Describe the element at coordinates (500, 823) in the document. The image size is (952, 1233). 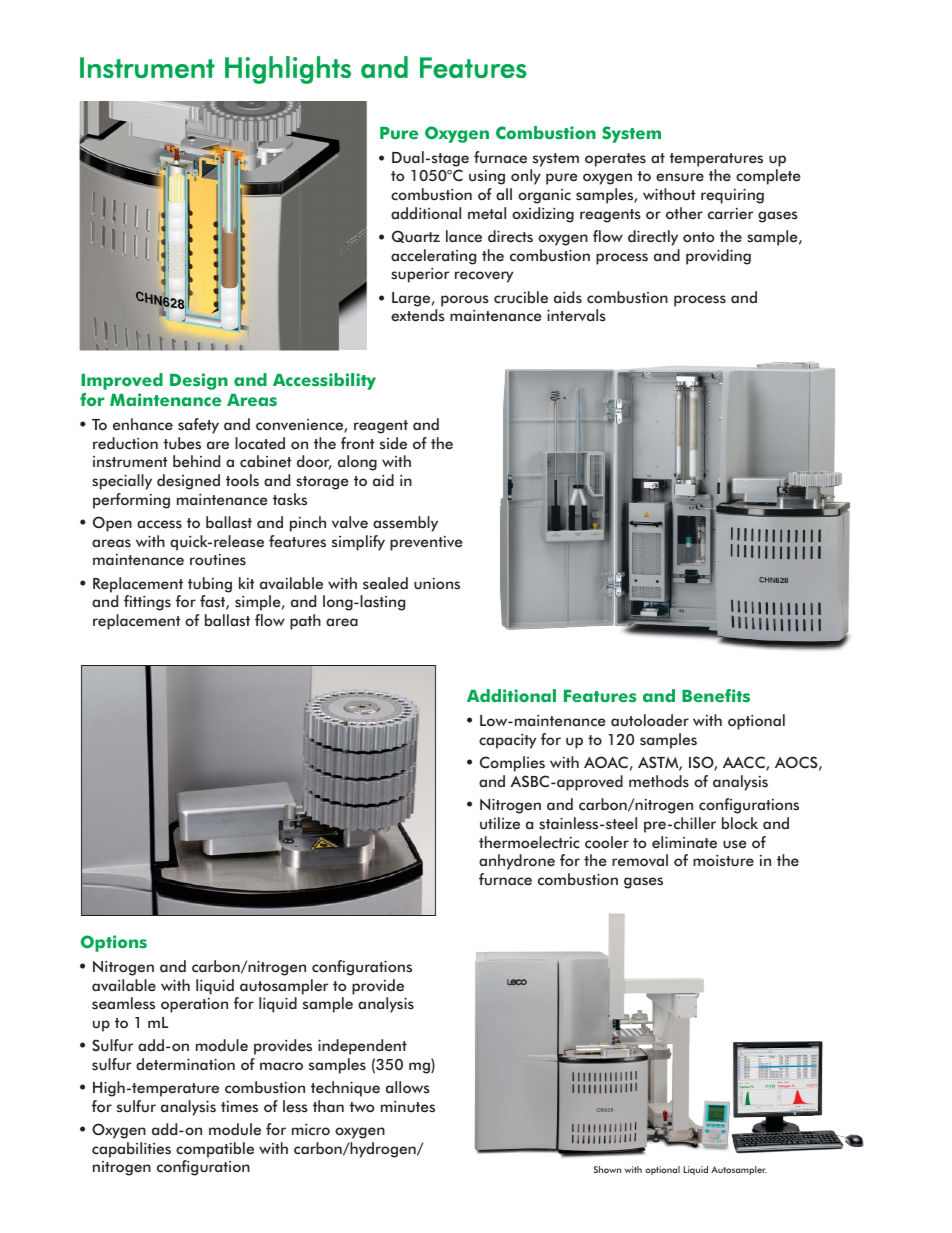
I see `utilize` at that location.
